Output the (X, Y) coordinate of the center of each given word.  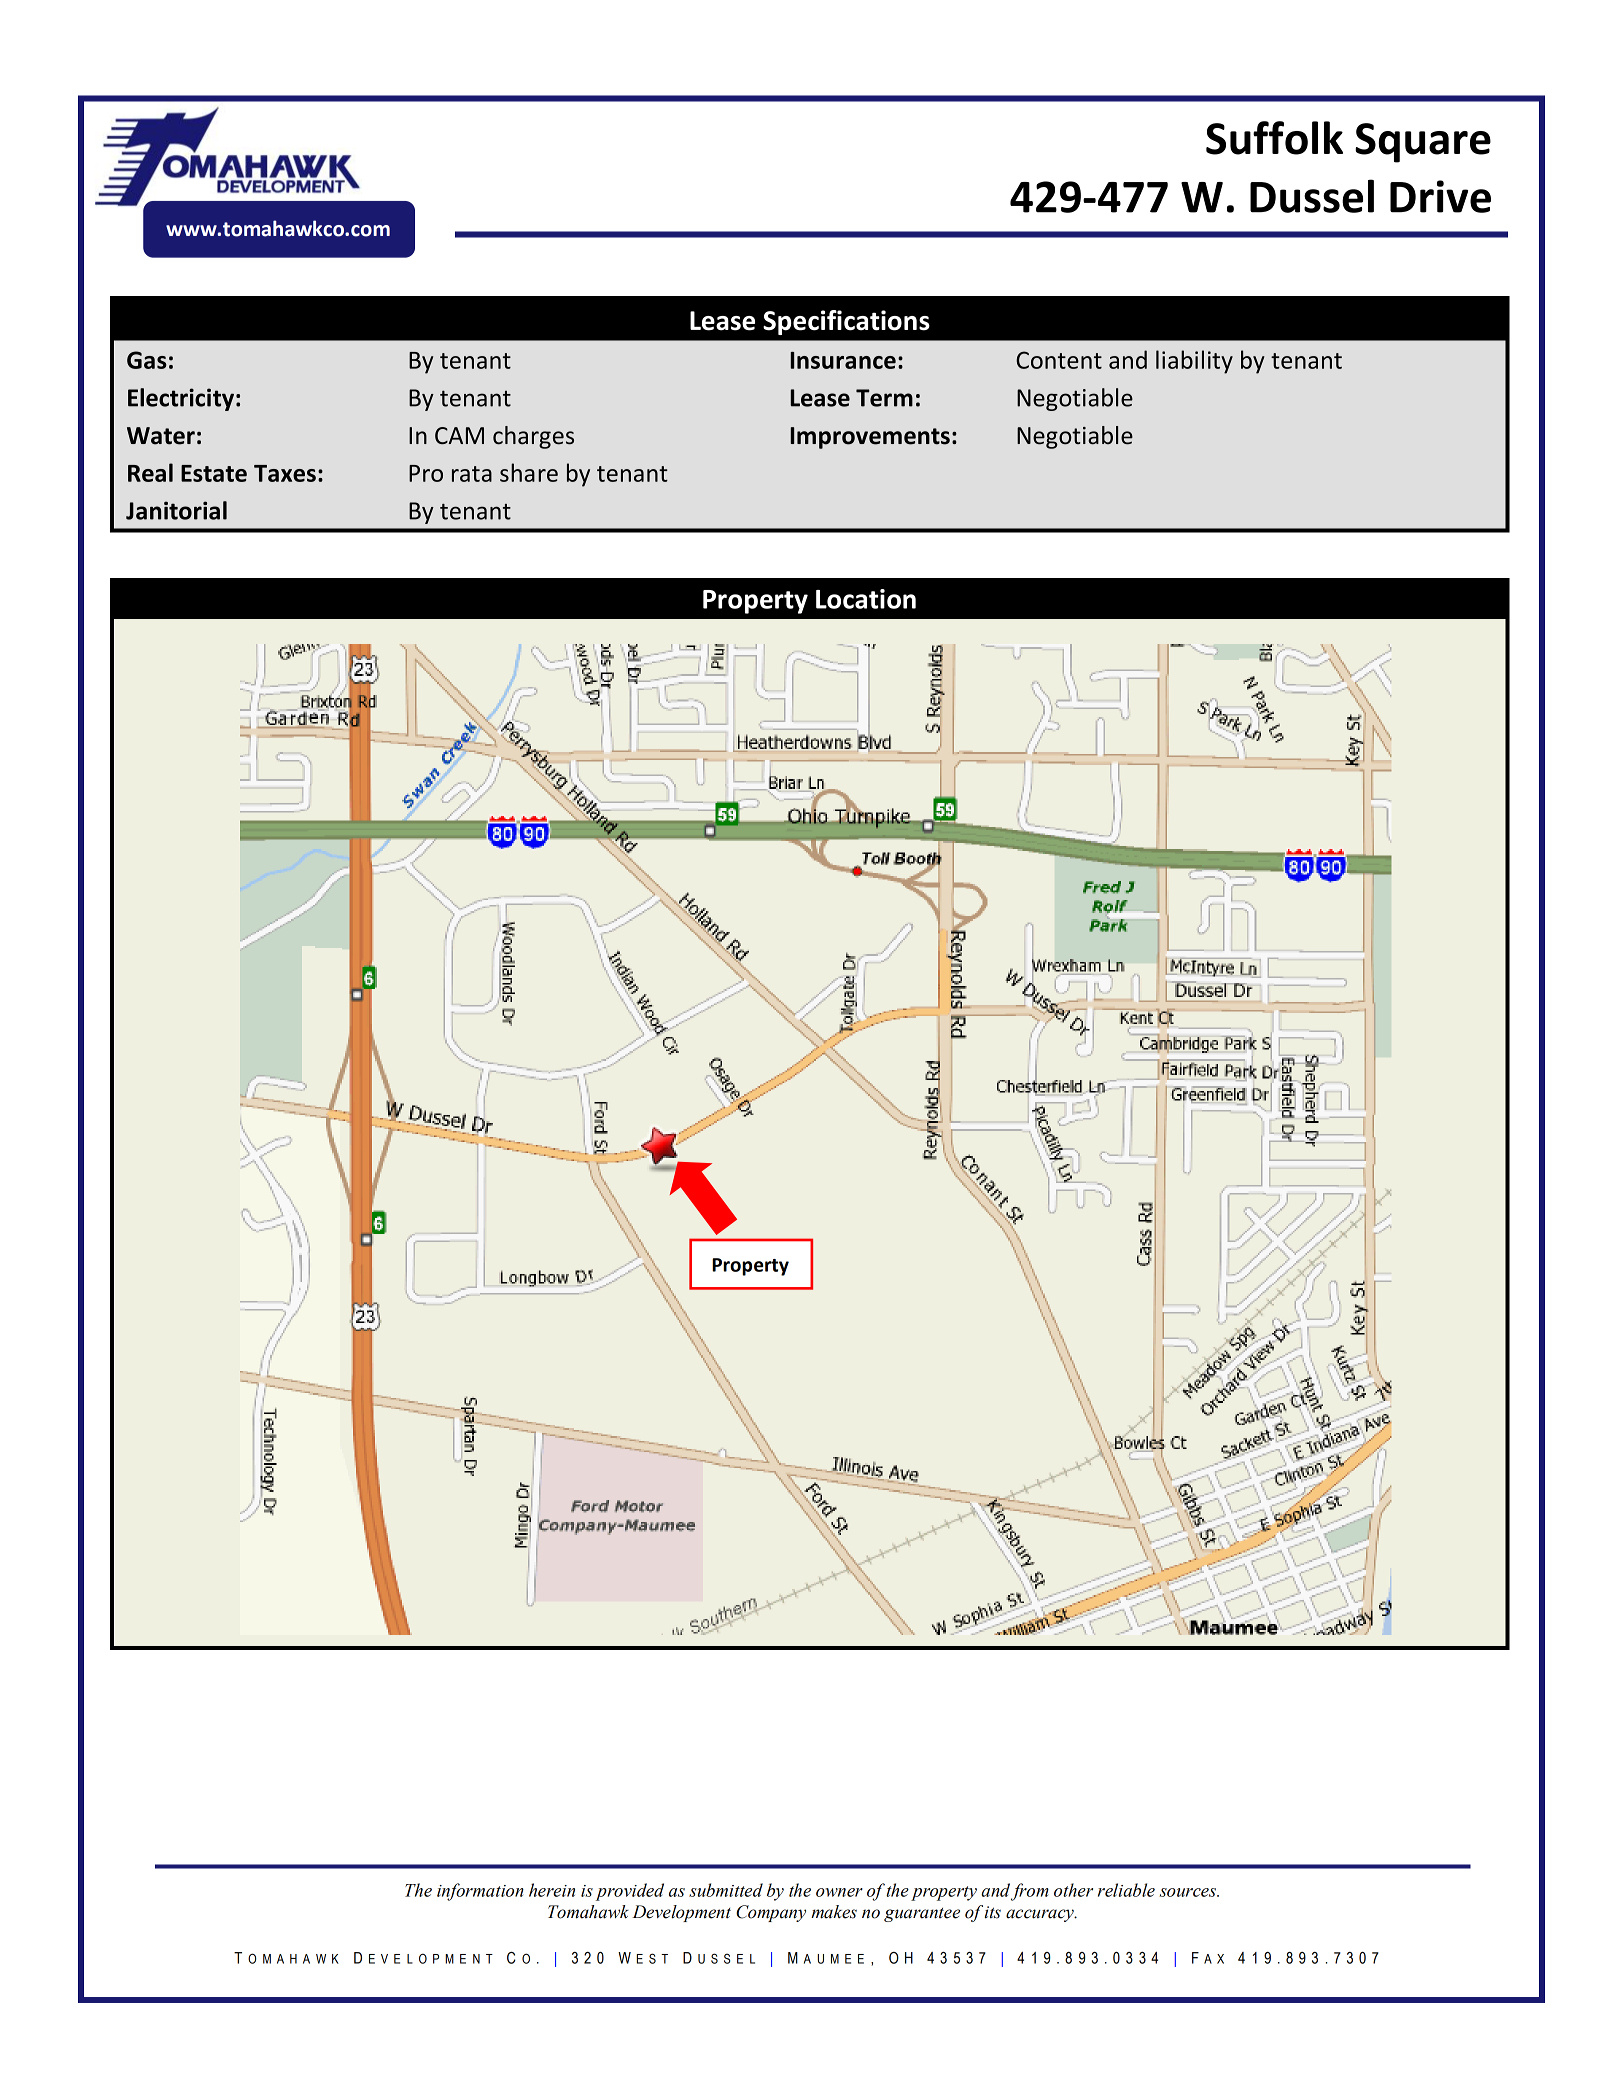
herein (552, 1890)
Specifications (846, 322)
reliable (1126, 1890)
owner (839, 1892)
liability (1194, 362)
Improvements (870, 438)
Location (866, 599)
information (480, 1892)
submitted (726, 1890)
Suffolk (1274, 138)
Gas (147, 360)
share (529, 472)
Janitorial (176, 510)
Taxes (285, 473)
